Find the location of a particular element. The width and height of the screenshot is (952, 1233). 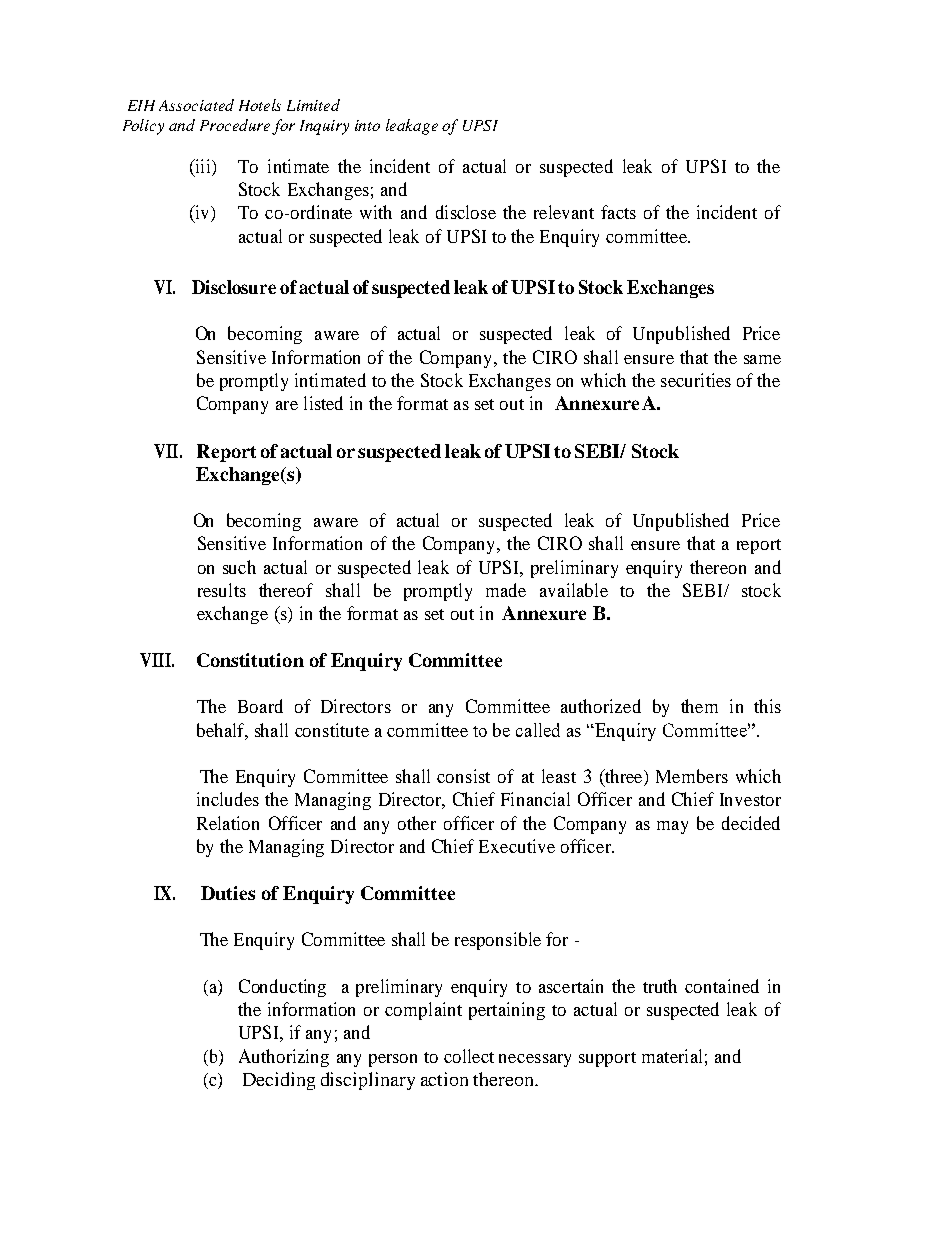

other is located at coordinates (417, 823).
